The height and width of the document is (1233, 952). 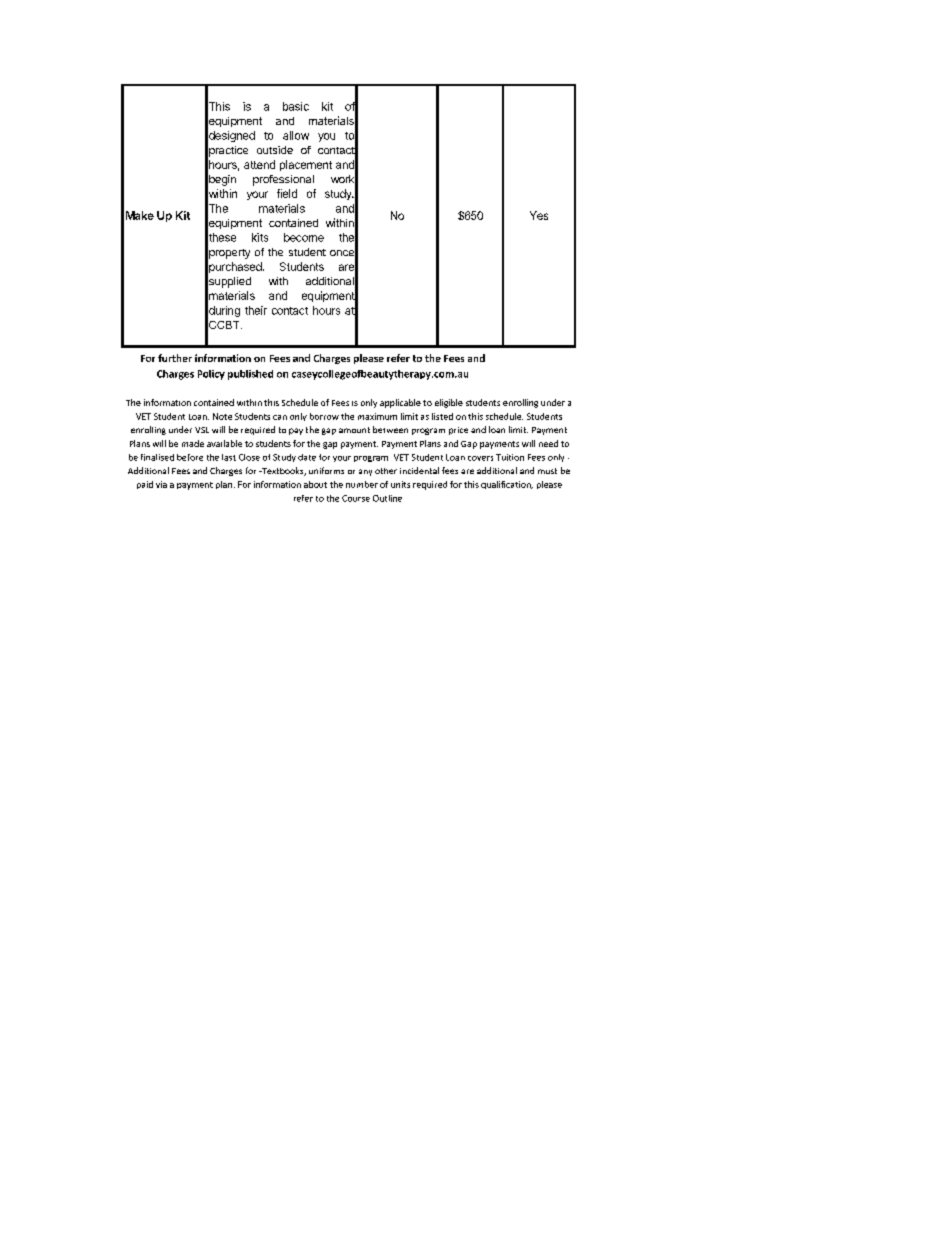 What do you see at coordinates (256, 310) in the document?
I see `their` at bounding box center [256, 310].
